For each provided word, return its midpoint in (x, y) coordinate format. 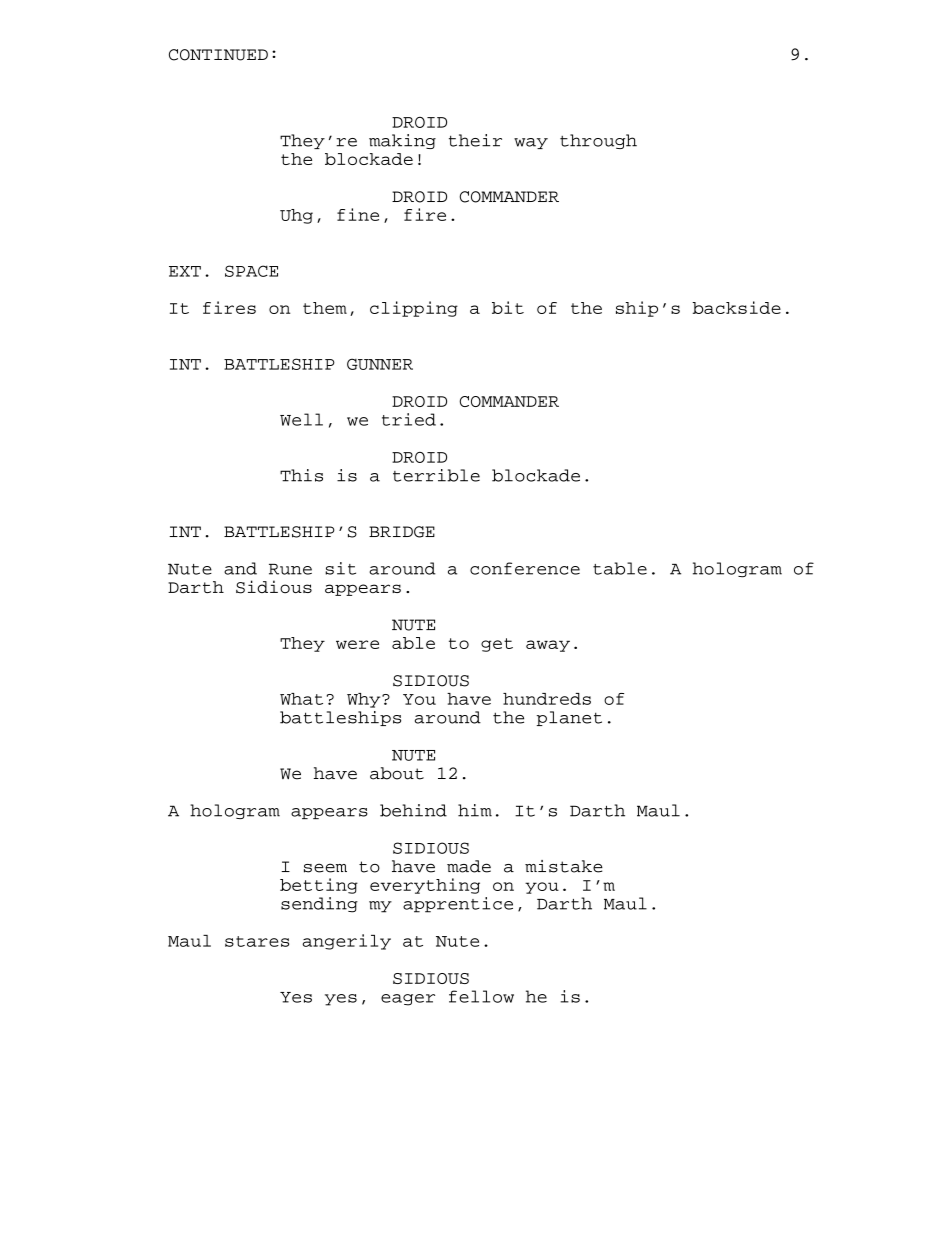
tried (409, 419)
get (497, 645)
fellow (481, 996)
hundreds (547, 699)
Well (301, 419)
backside (736, 307)
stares (257, 941)
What (301, 699)
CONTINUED (218, 55)
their (475, 140)
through (598, 141)
